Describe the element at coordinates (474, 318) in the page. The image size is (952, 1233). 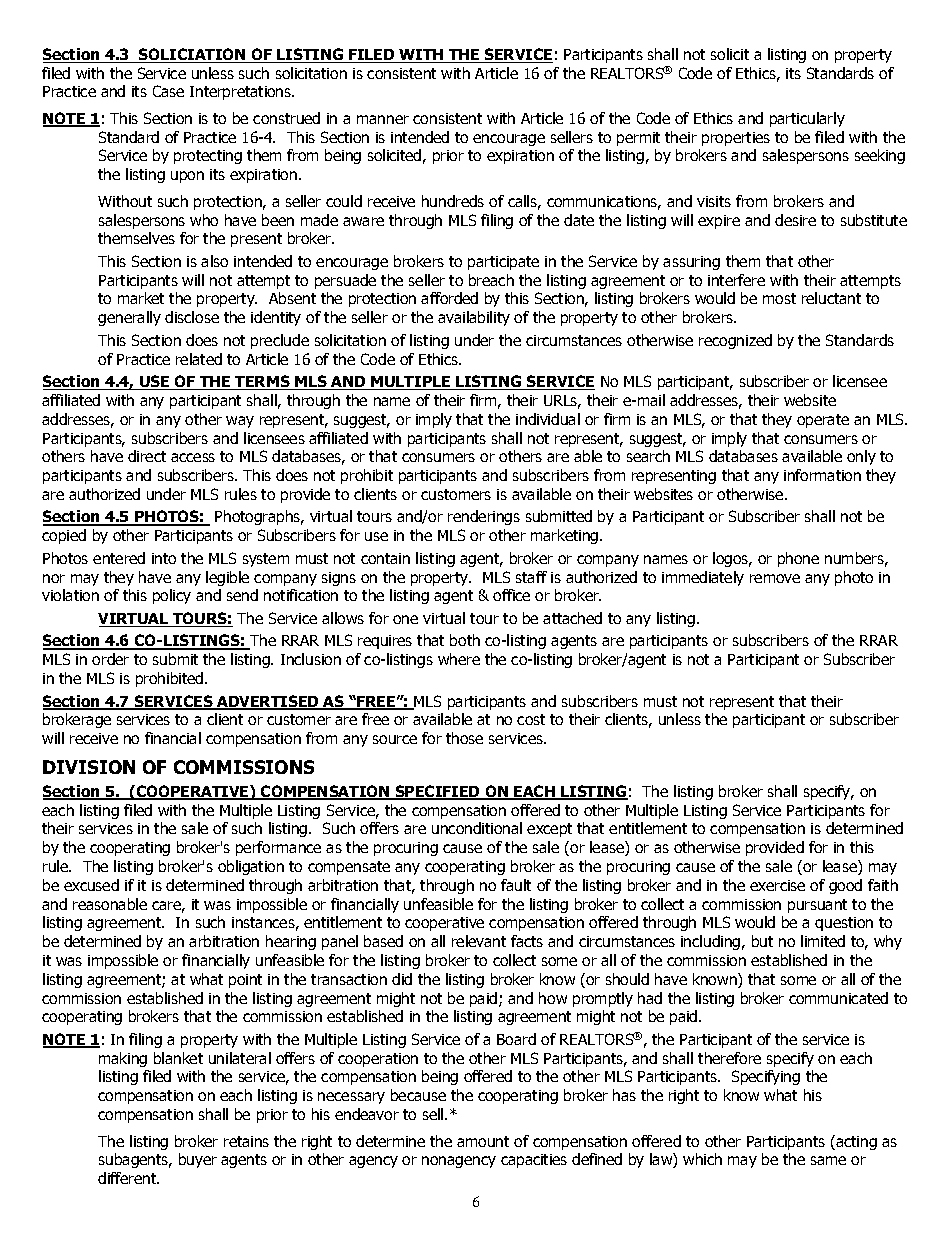
I see `availability` at that location.
